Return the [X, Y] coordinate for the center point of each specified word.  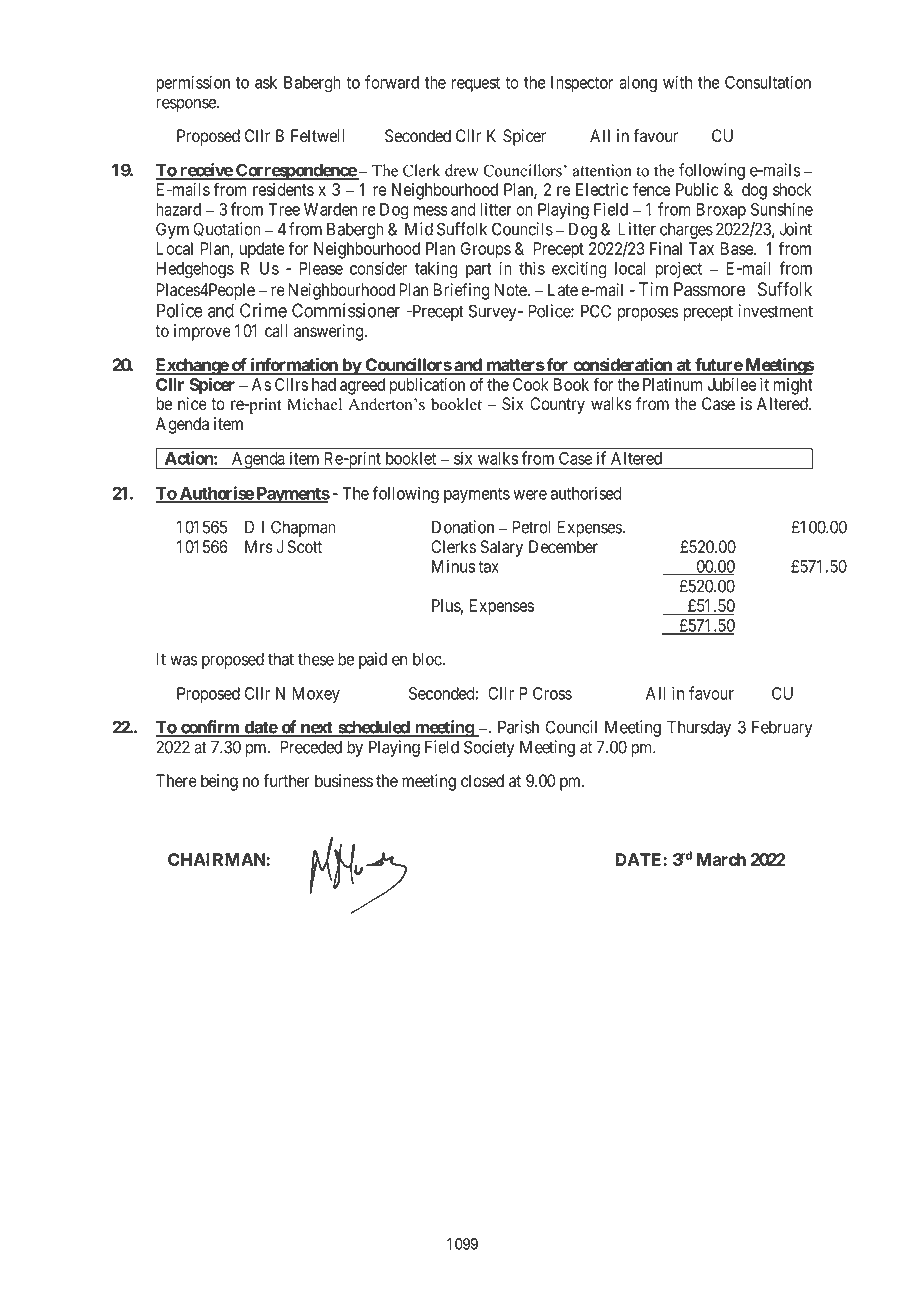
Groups [486, 250]
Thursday [699, 728]
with [677, 82]
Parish [518, 727]
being [219, 782]
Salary [501, 548]
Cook [531, 384]
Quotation [227, 229]
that [281, 659]
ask [266, 82]
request [476, 84]
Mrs [259, 546]
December [563, 547]
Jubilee [732, 384]
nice [192, 403]
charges [686, 231]
